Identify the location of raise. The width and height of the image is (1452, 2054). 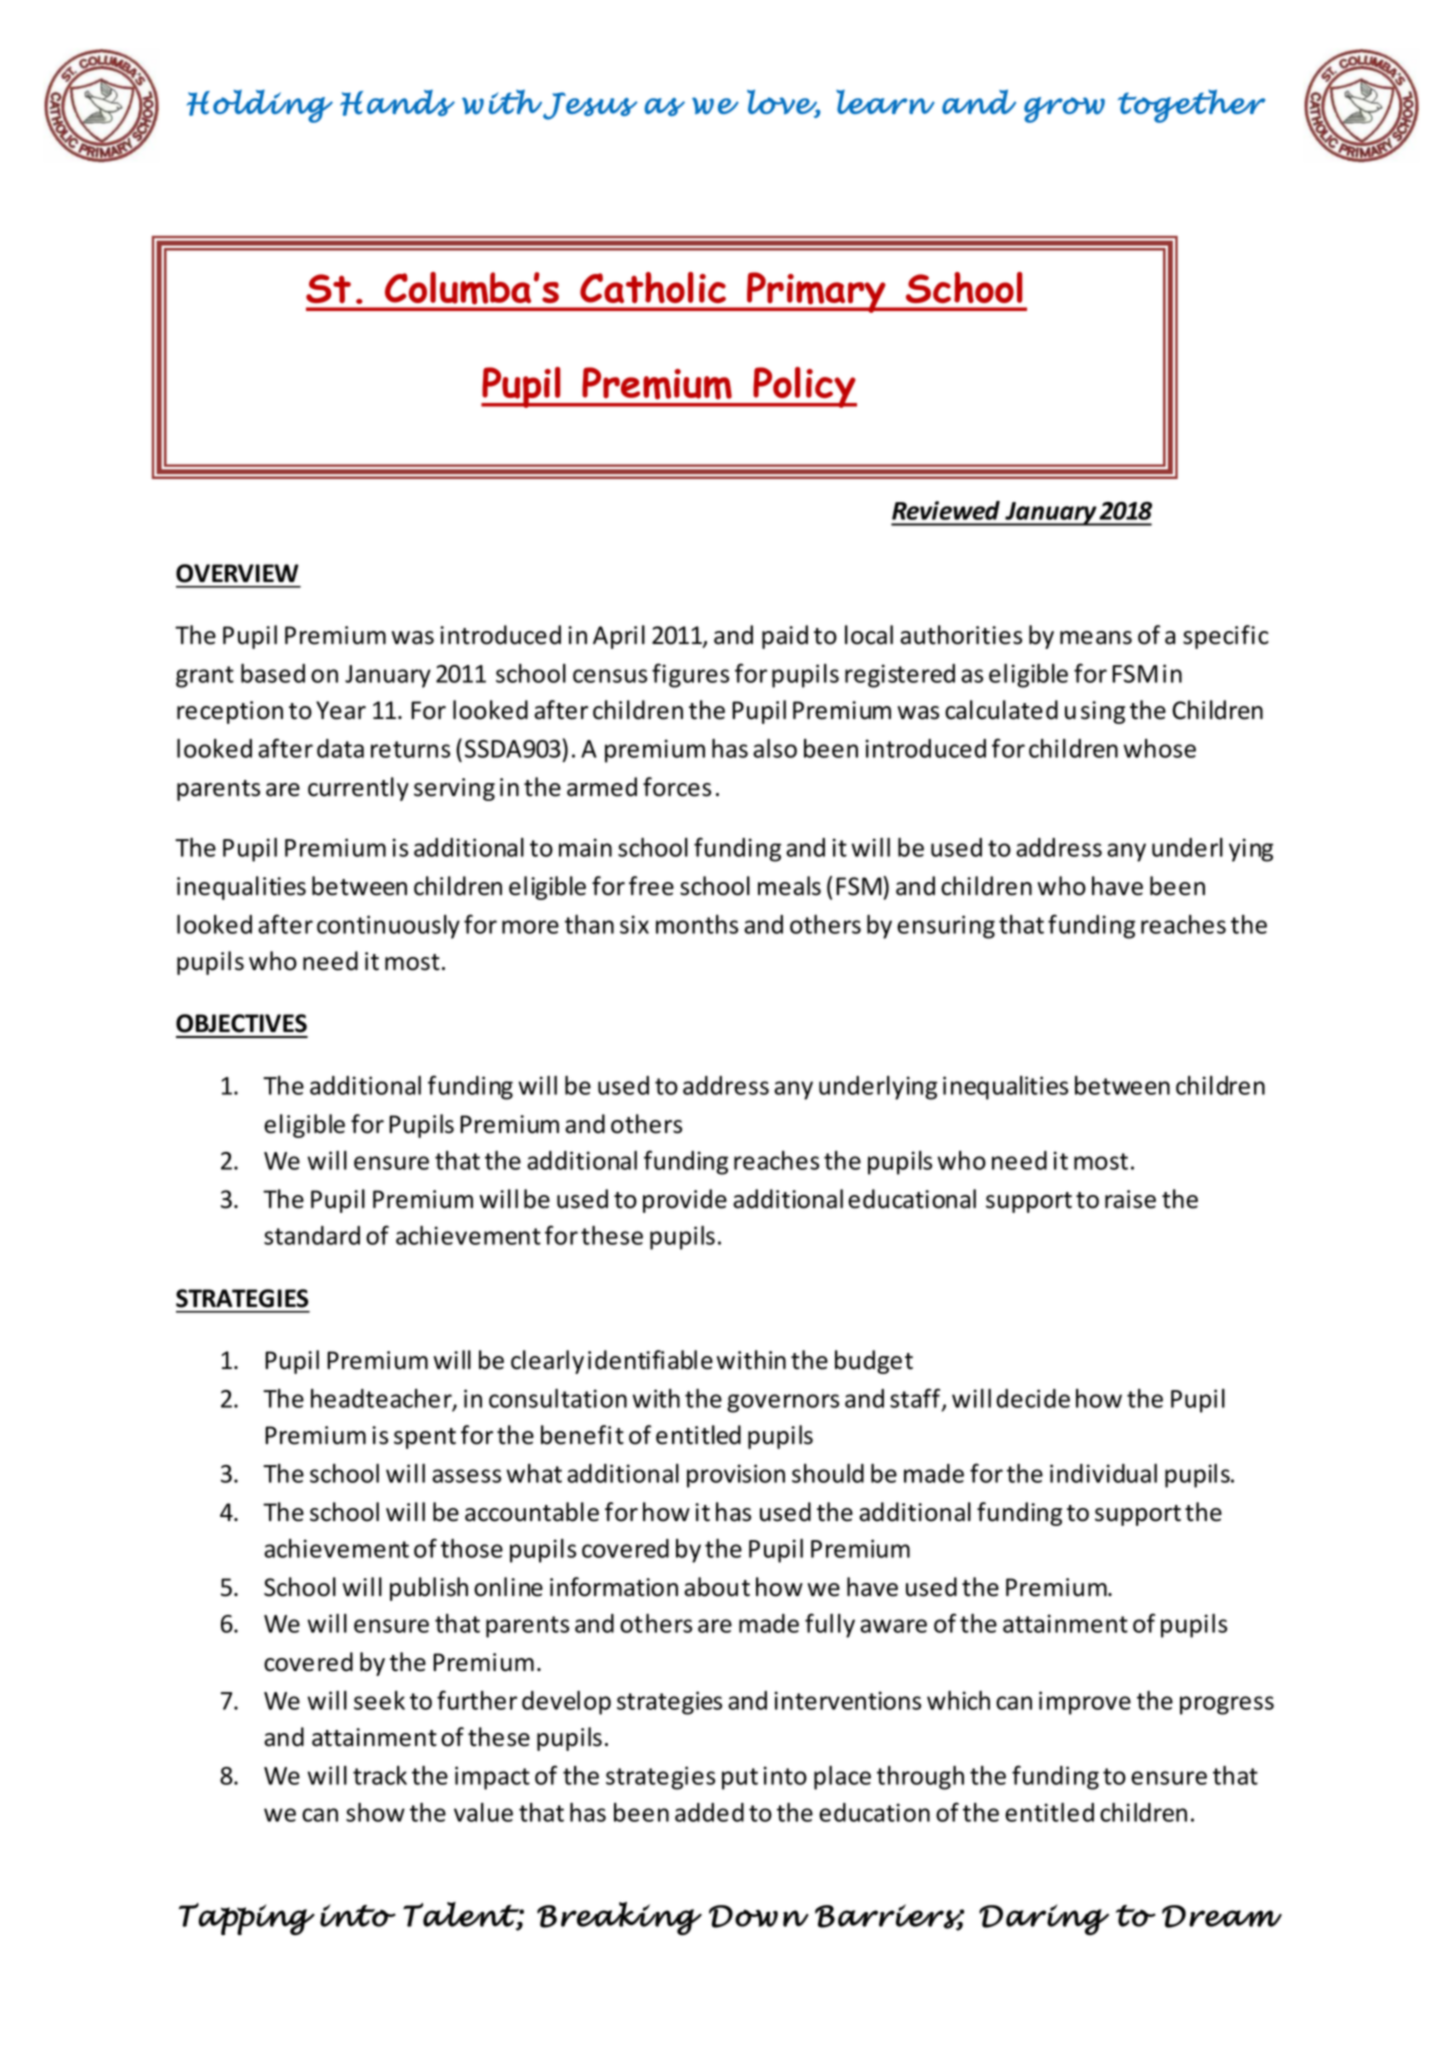
(1130, 1199).
